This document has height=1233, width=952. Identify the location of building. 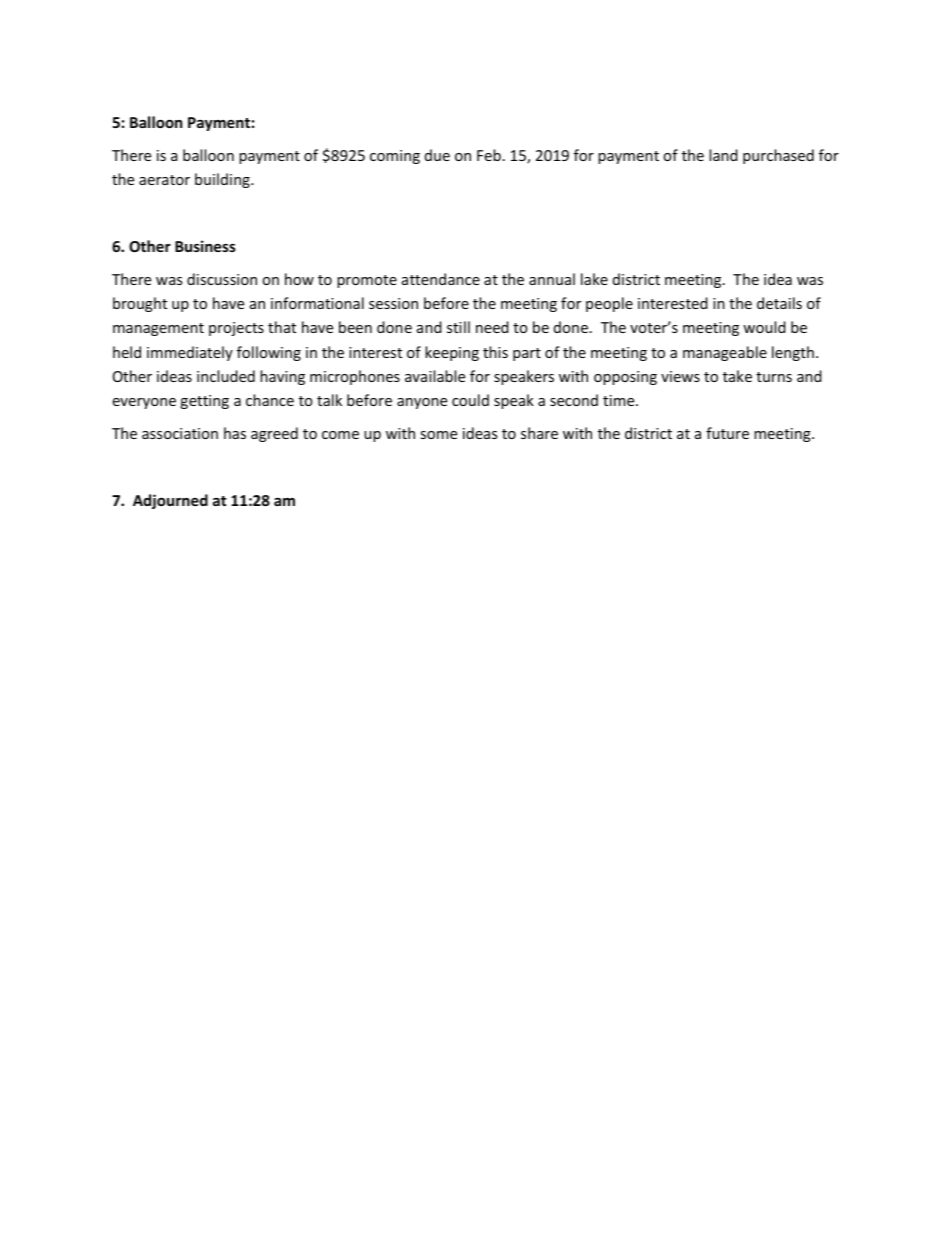
(223, 180).
